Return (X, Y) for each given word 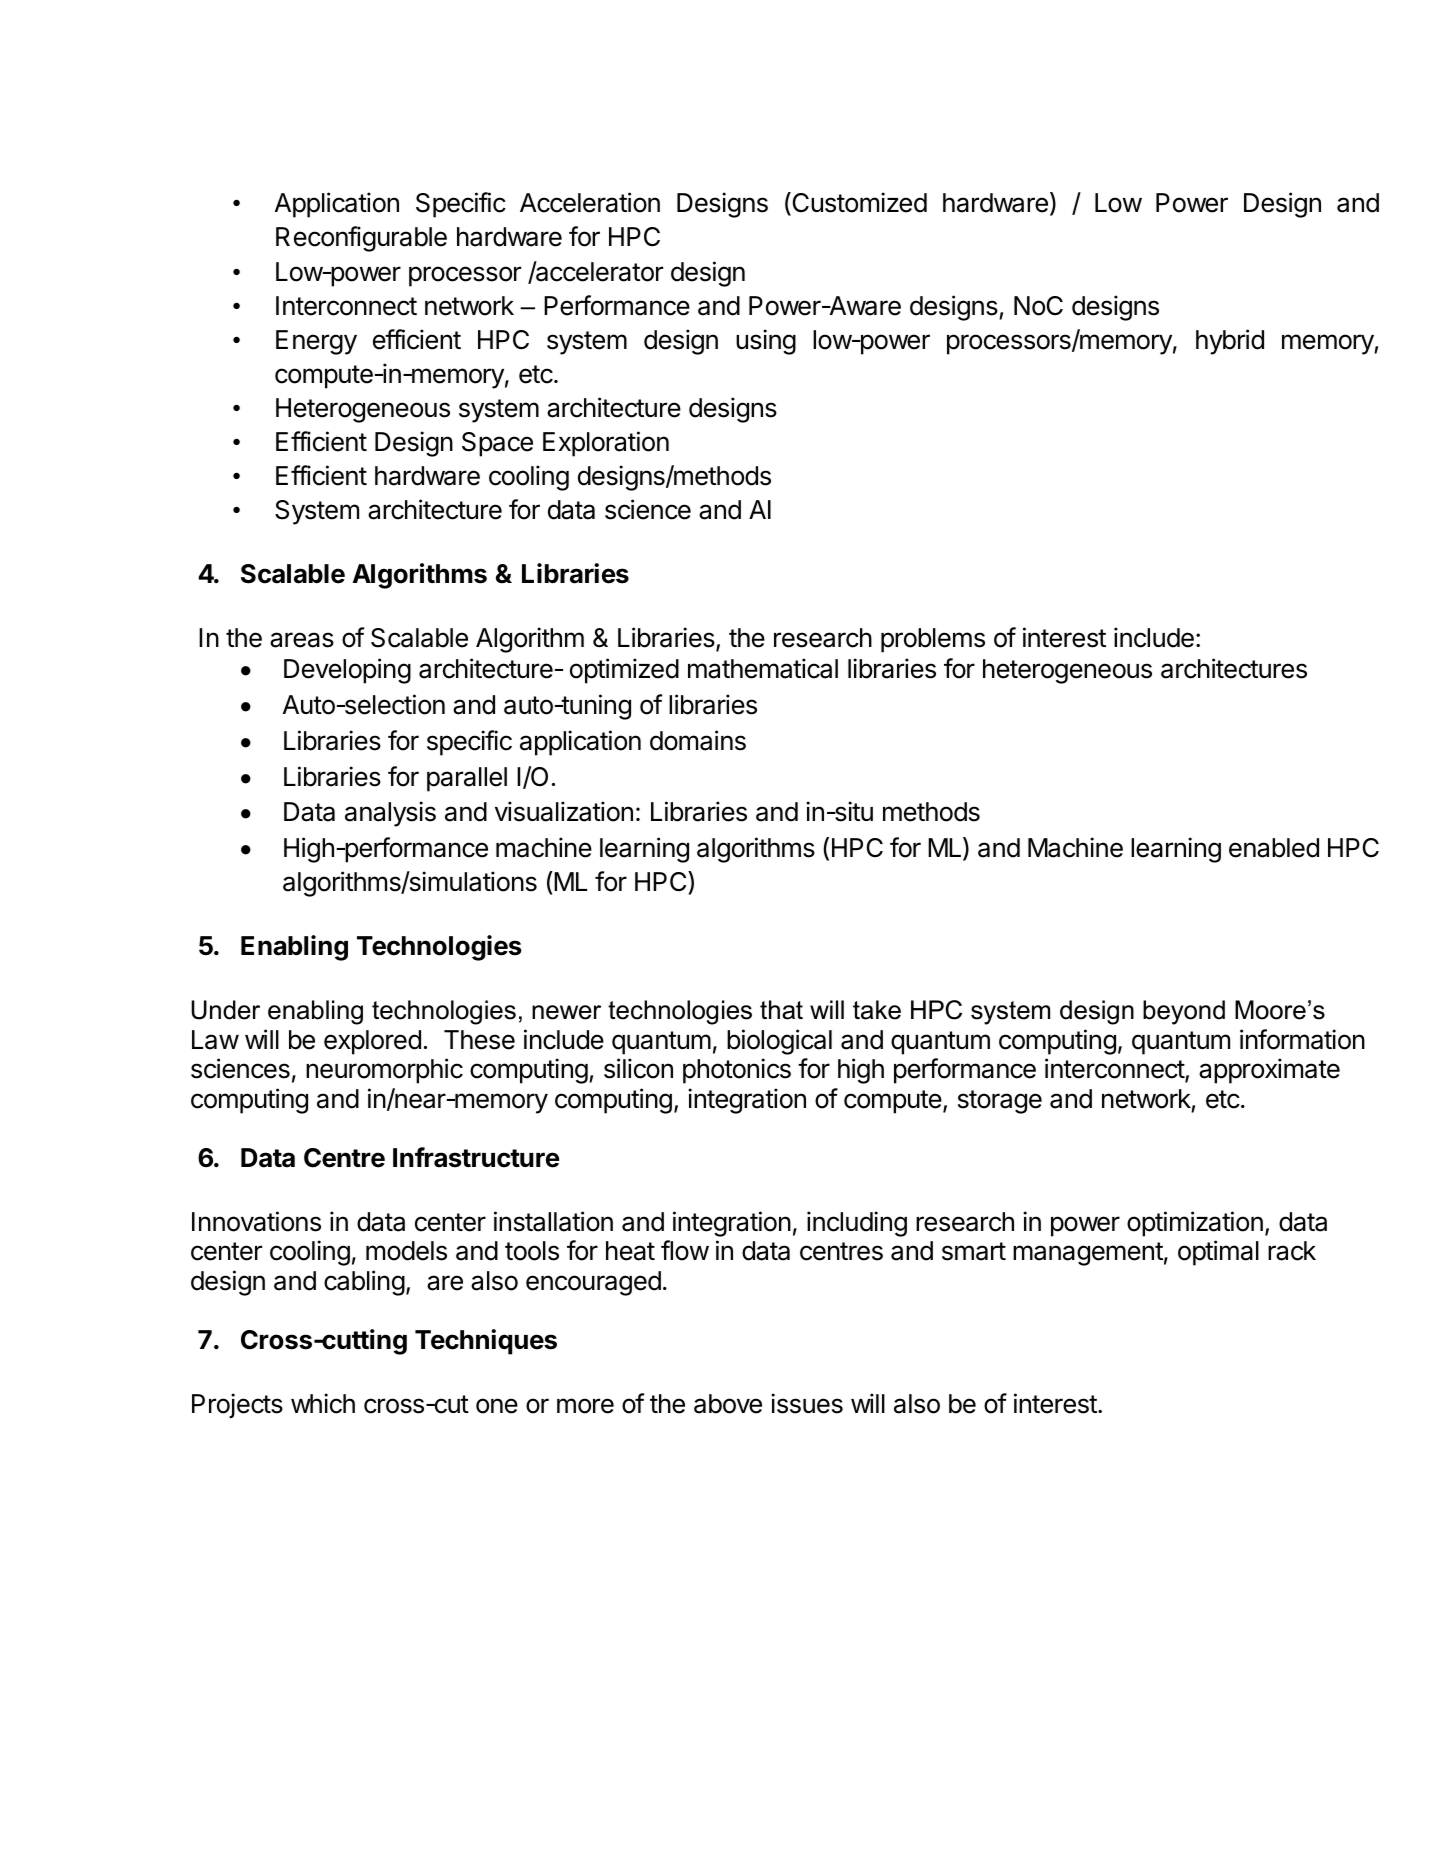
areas (302, 640)
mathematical (763, 668)
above (728, 1404)
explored (372, 1042)
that (781, 1010)
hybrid (1230, 342)
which (323, 1403)
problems (933, 640)
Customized (858, 204)
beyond (1184, 1012)
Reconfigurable (361, 239)
